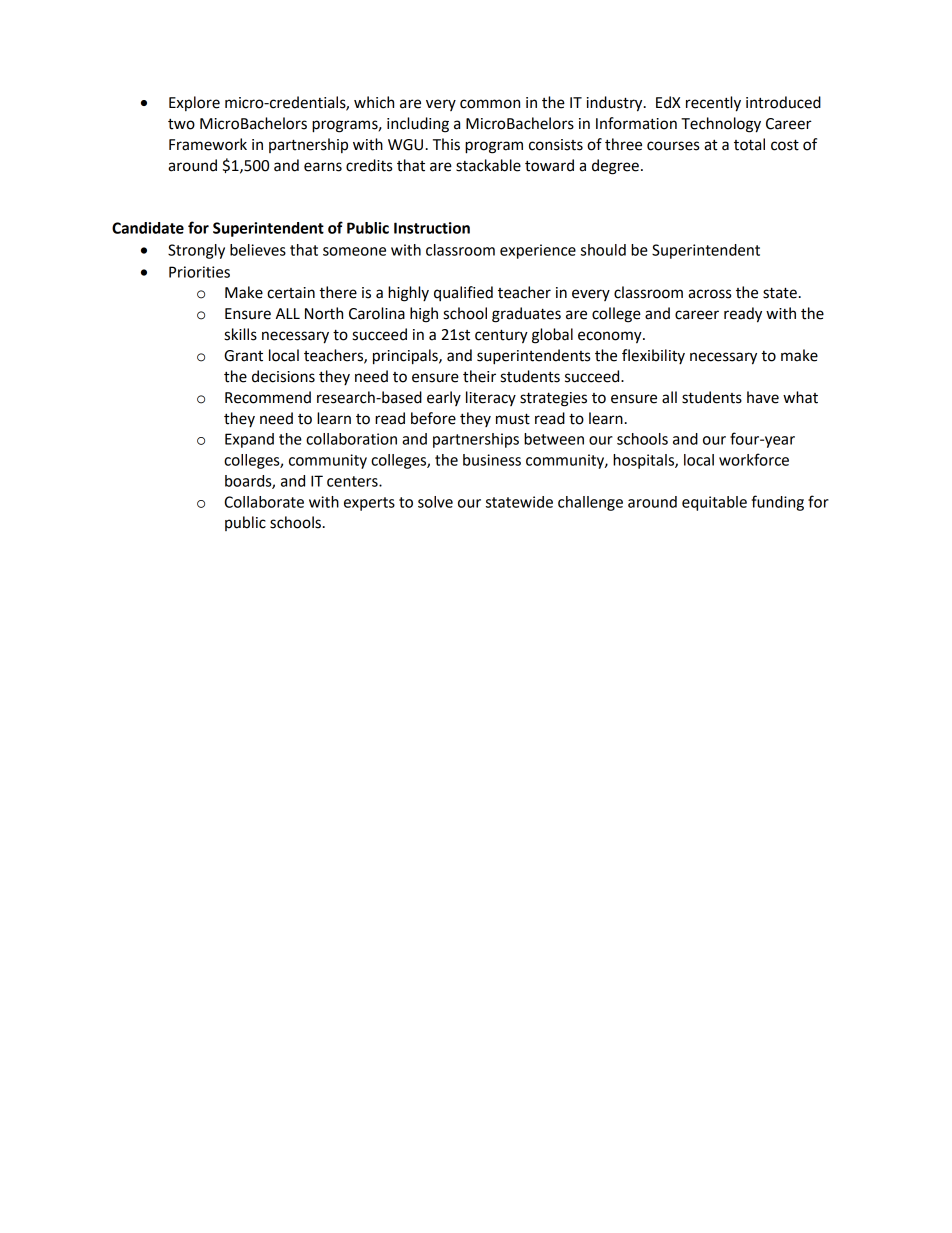 This page has height=1233, width=952. I want to click on must, so click(513, 419).
